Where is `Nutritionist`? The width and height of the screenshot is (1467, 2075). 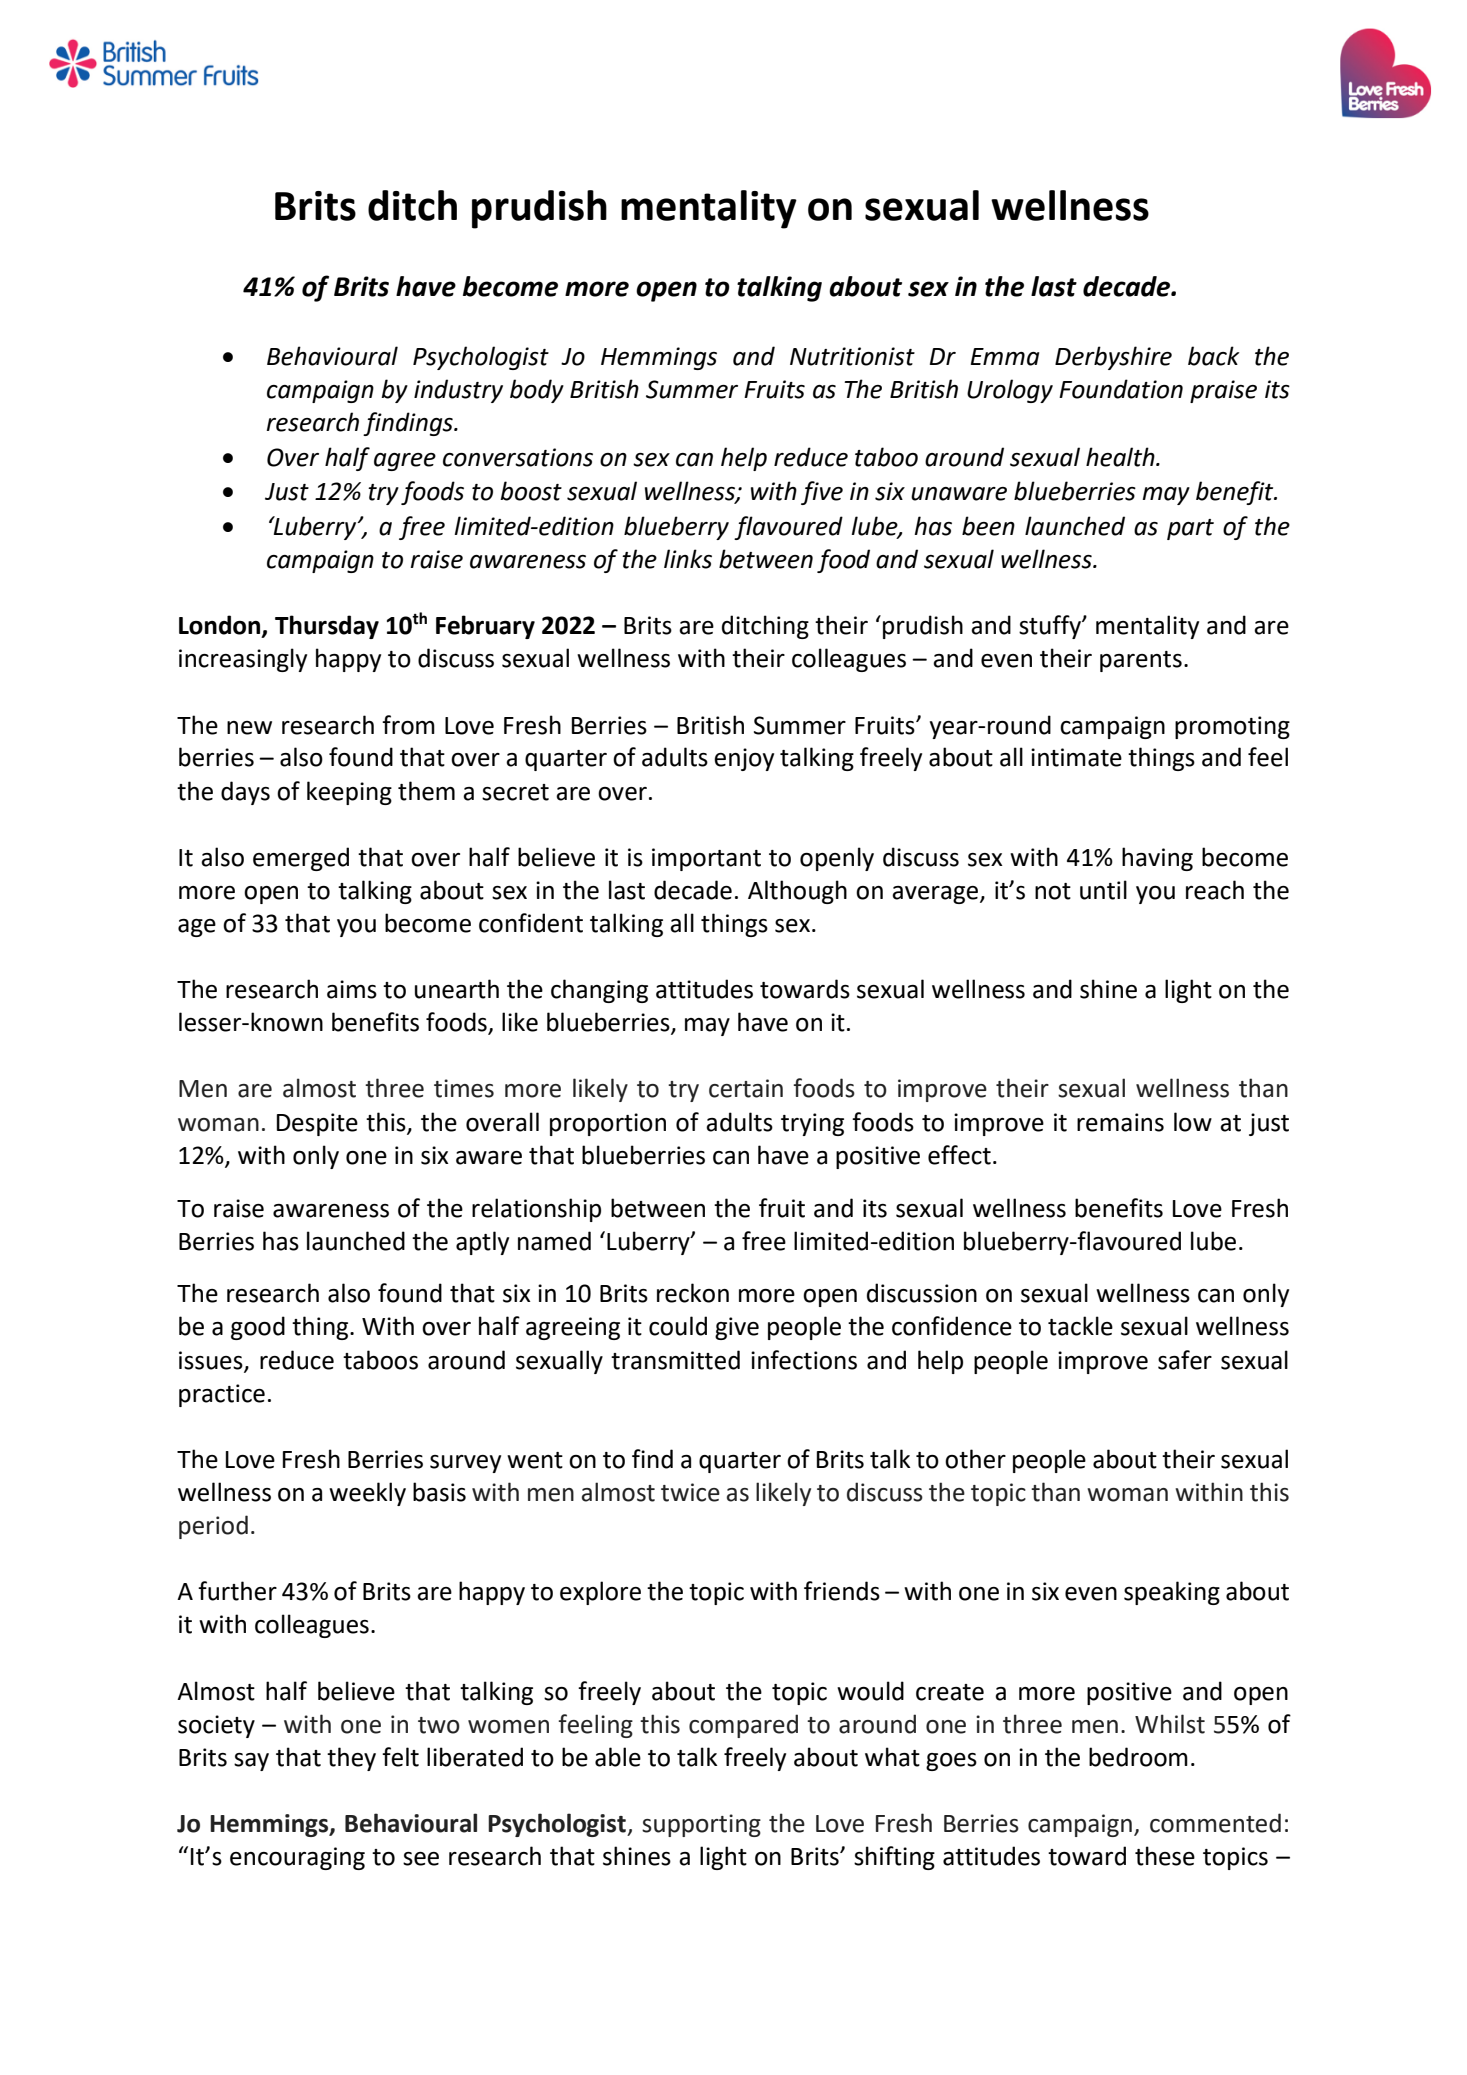
Nutritionist is located at coordinates (852, 356).
